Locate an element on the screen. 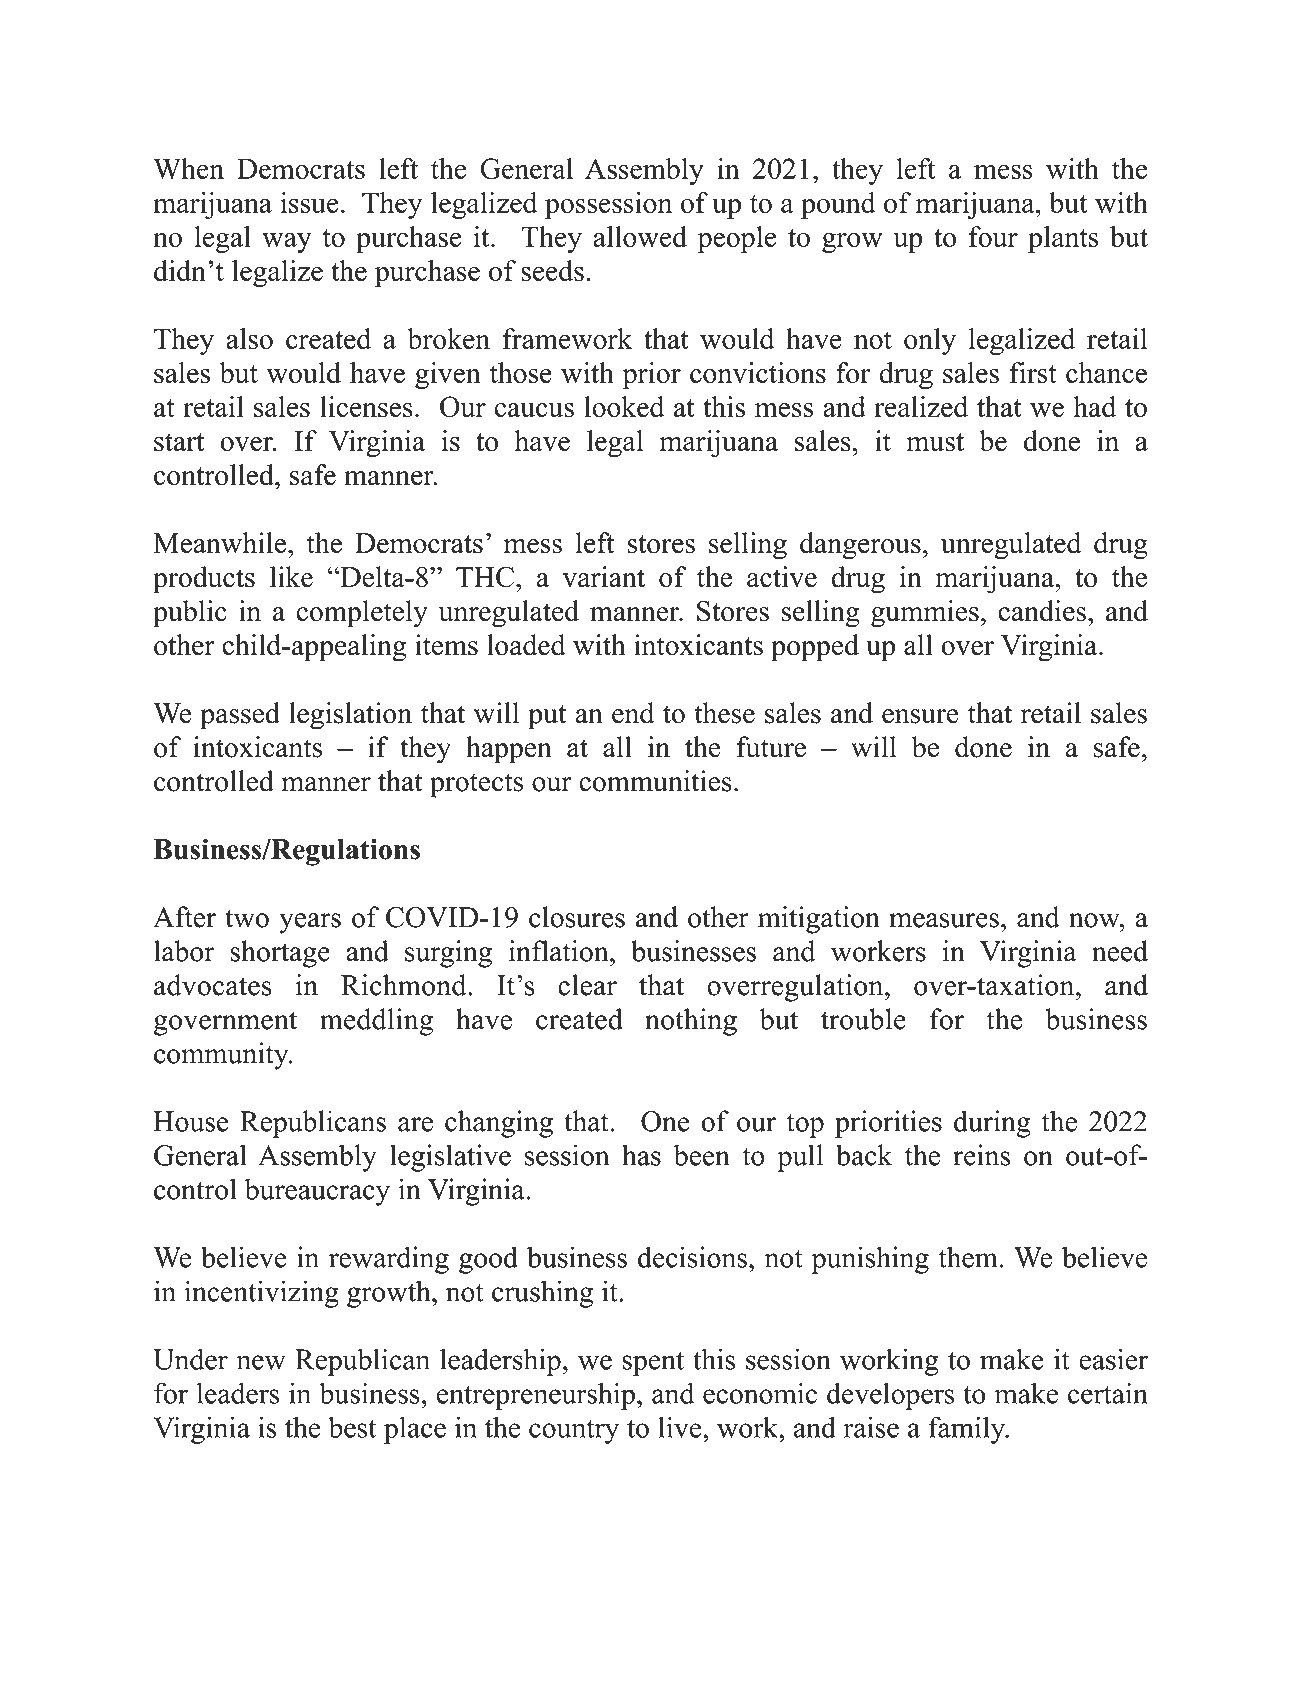 This screenshot has width=1301, height=1684. four is located at coordinates (993, 236).
